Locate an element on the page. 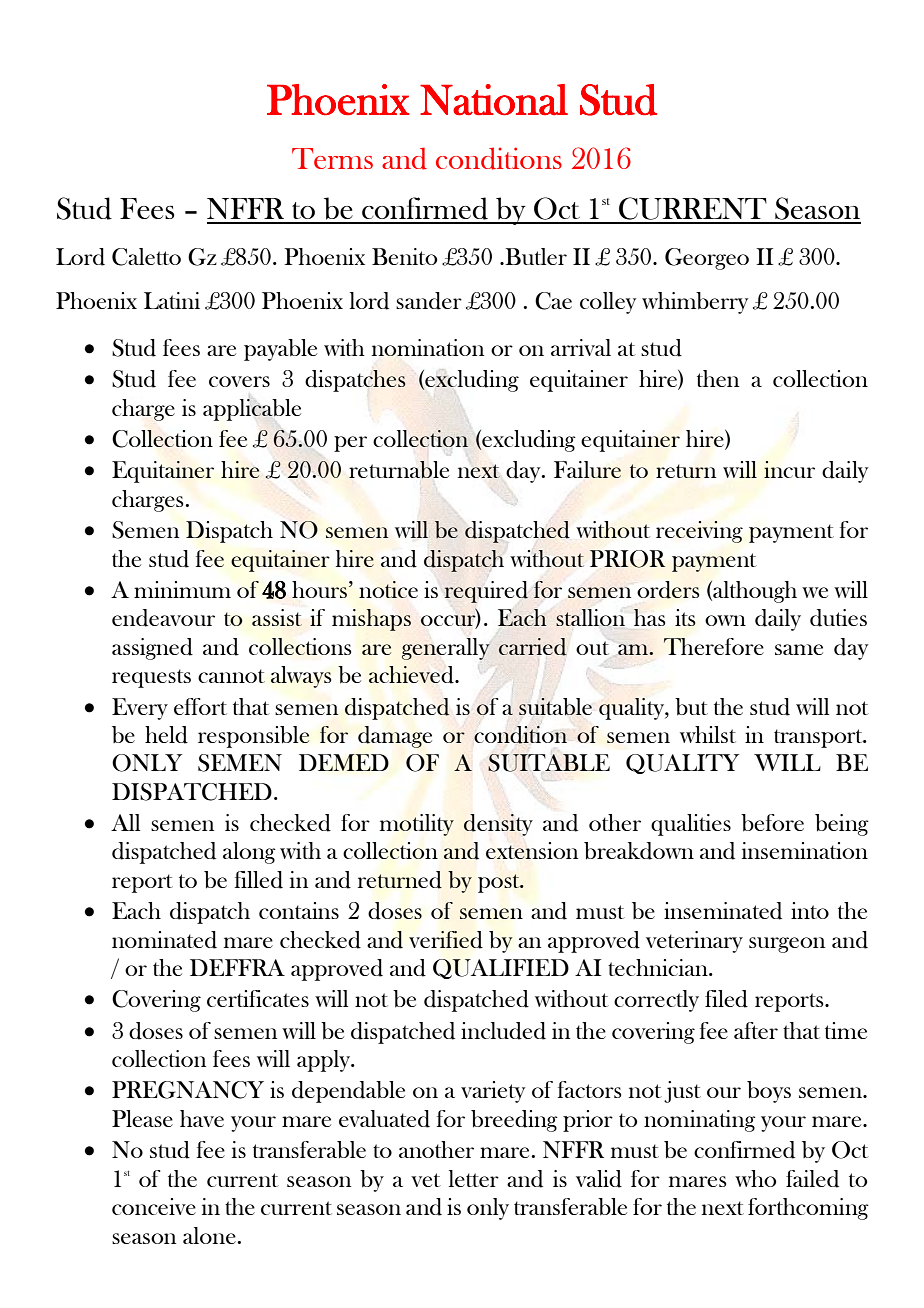 Image resolution: width=924 pixels, height=1308 pixels. then is located at coordinates (718, 378).
